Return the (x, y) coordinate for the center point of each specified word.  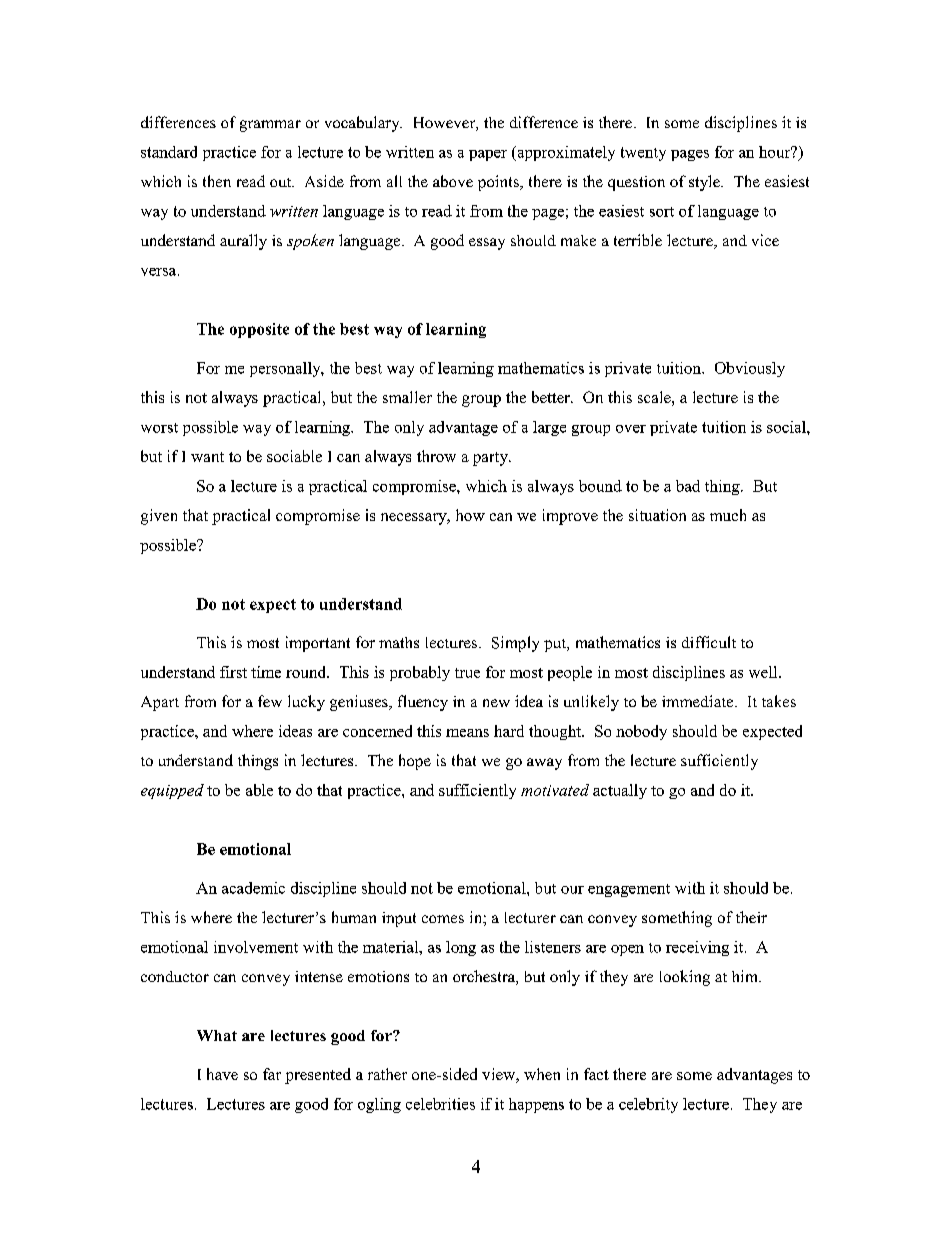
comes (443, 919)
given (159, 517)
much (728, 515)
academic (253, 888)
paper (488, 155)
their (751, 917)
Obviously (750, 369)
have (222, 1074)
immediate (699, 701)
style (705, 183)
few (270, 701)
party (491, 459)
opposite (259, 330)
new (496, 703)
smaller (407, 397)
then (217, 181)
